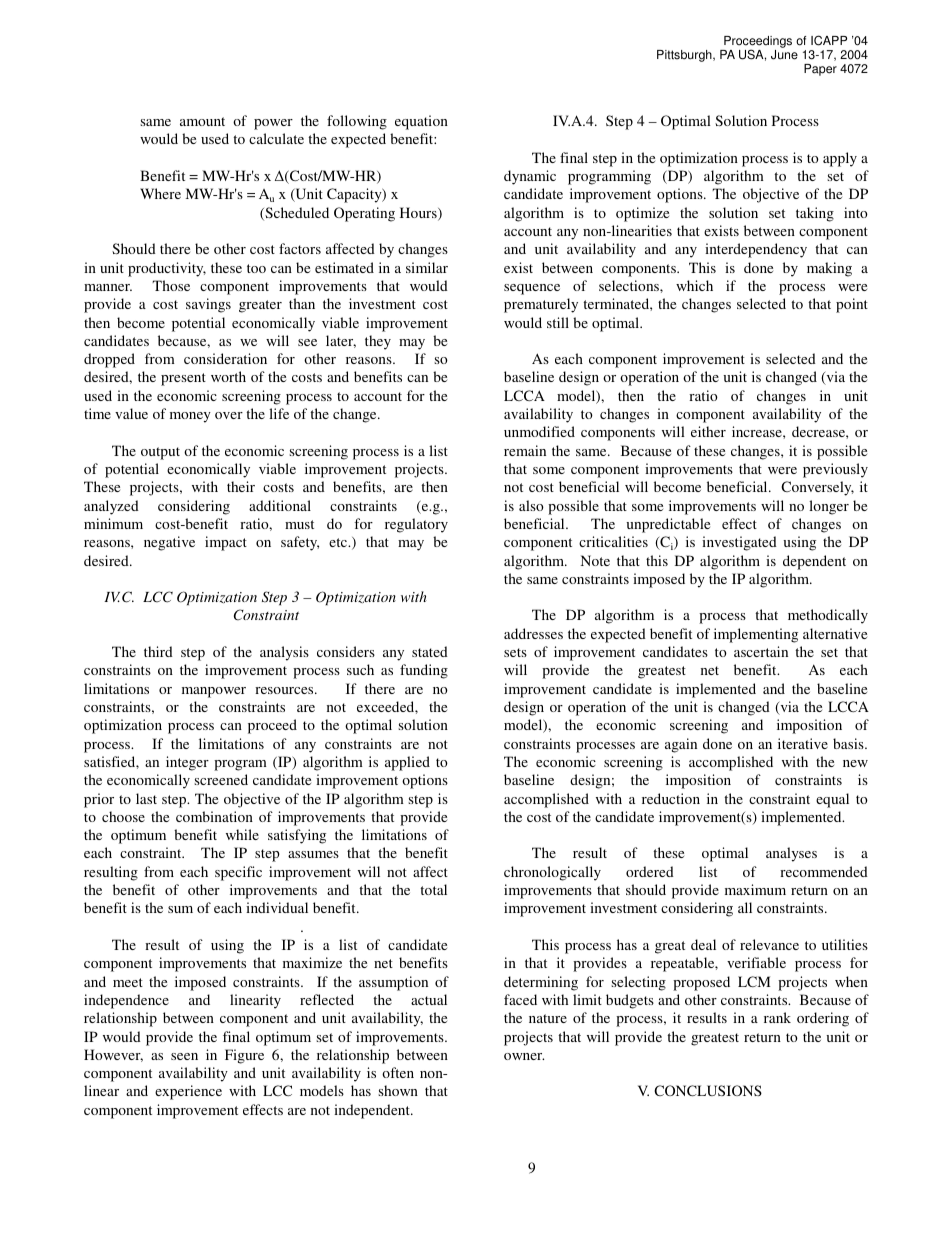 The image size is (952, 1233). I want to click on combination, so click(214, 816).
